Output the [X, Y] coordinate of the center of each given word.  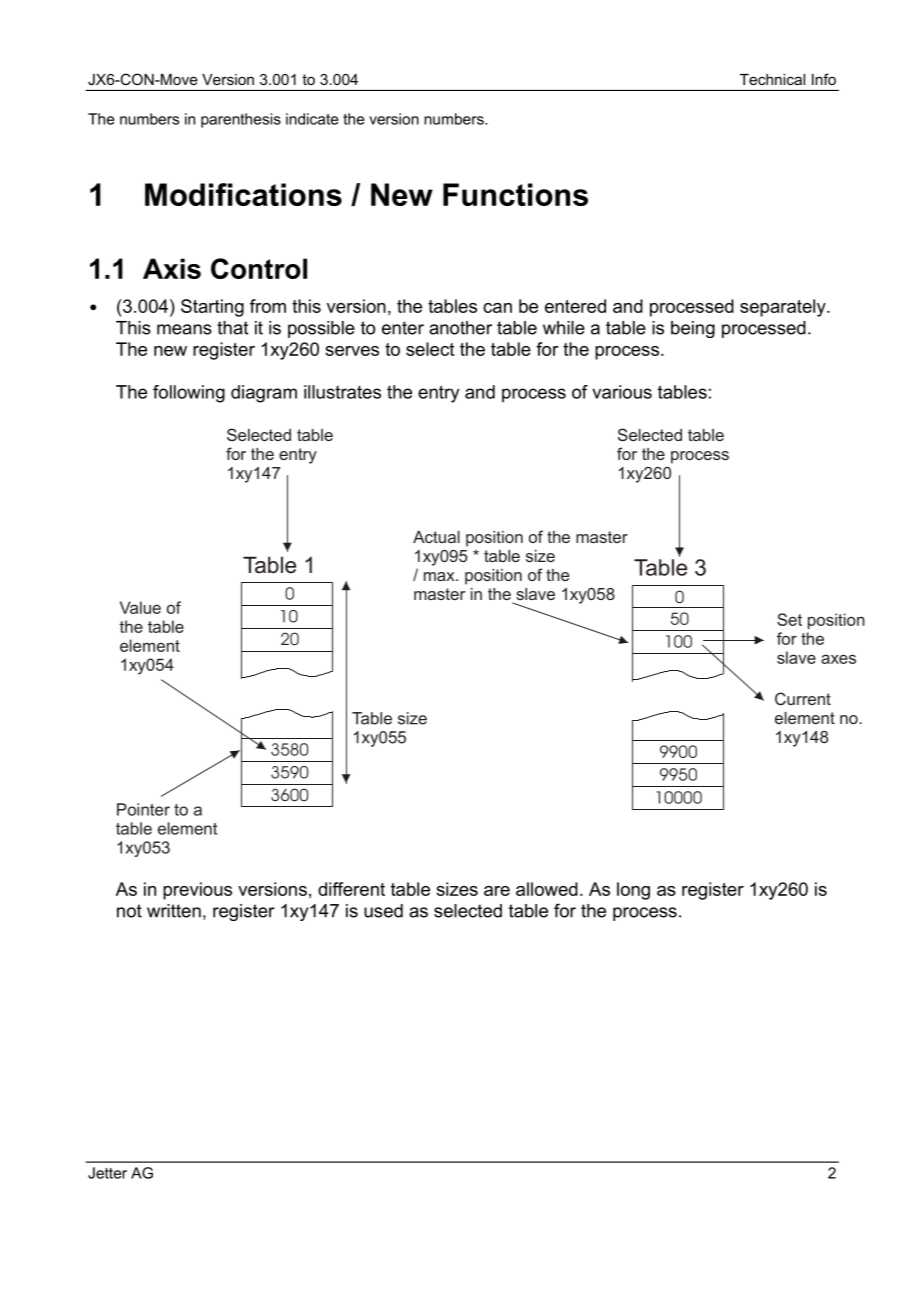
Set [789, 619]
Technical [772, 79]
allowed [547, 889]
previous [197, 891]
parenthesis [241, 120]
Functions [515, 194]
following [189, 394]
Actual [436, 537]
